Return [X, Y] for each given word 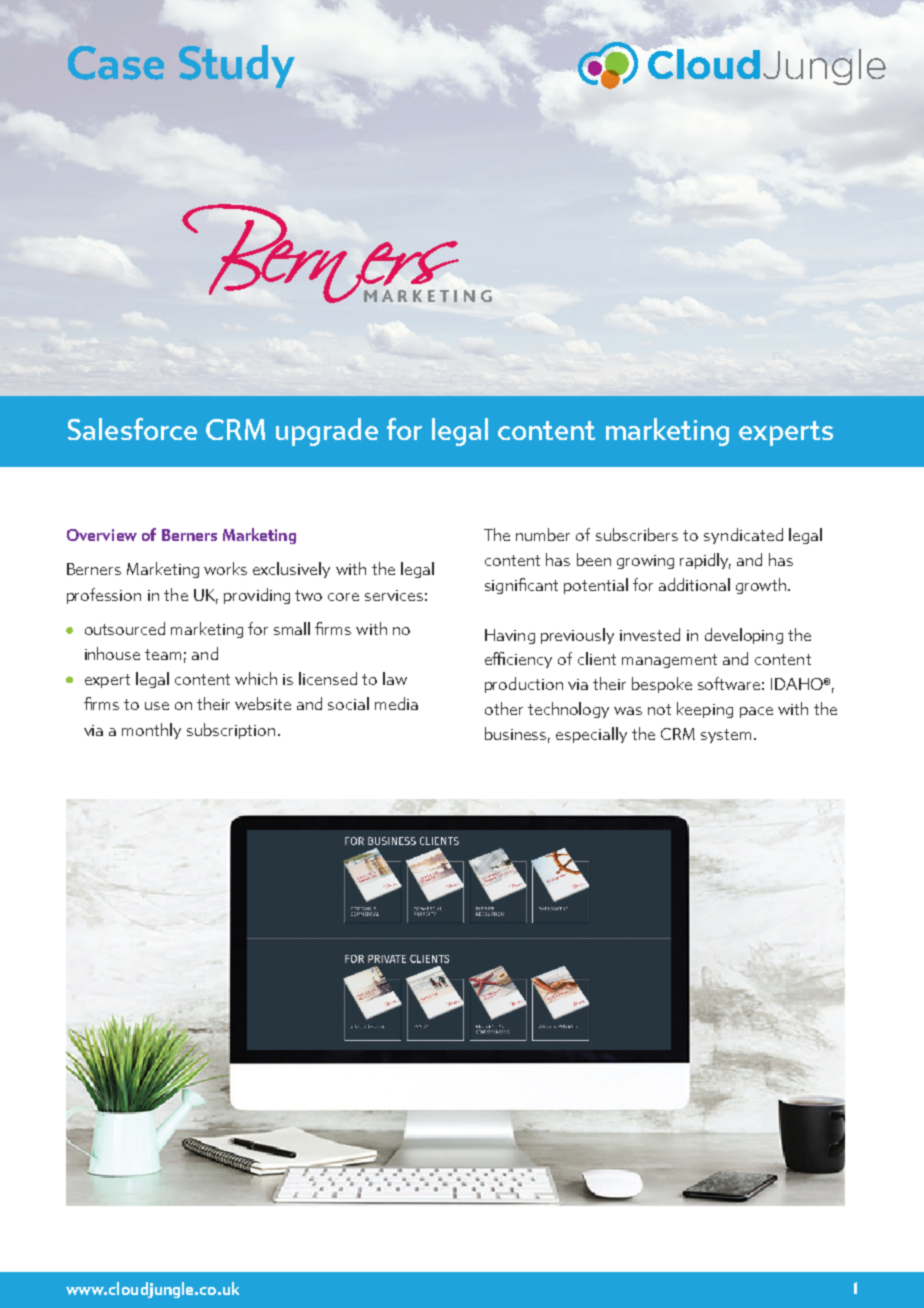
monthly [151, 731]
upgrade [327, 432]
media [396, 703]
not [659, 709]
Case [116, 63]
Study [237, 66]
